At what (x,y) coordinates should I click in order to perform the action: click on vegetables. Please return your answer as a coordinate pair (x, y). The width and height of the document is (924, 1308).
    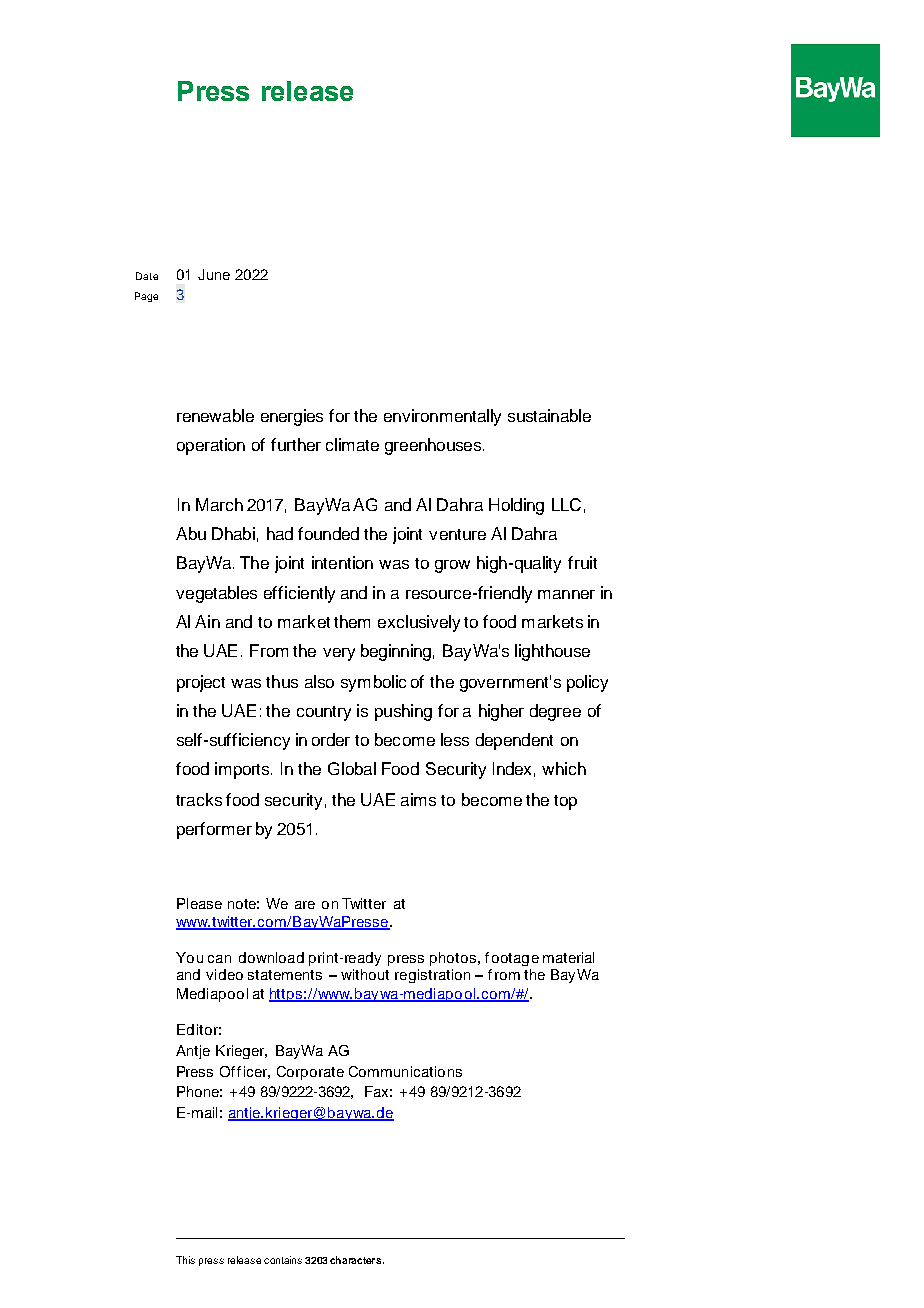
    Looking at the image, I should click on (216, 594).
